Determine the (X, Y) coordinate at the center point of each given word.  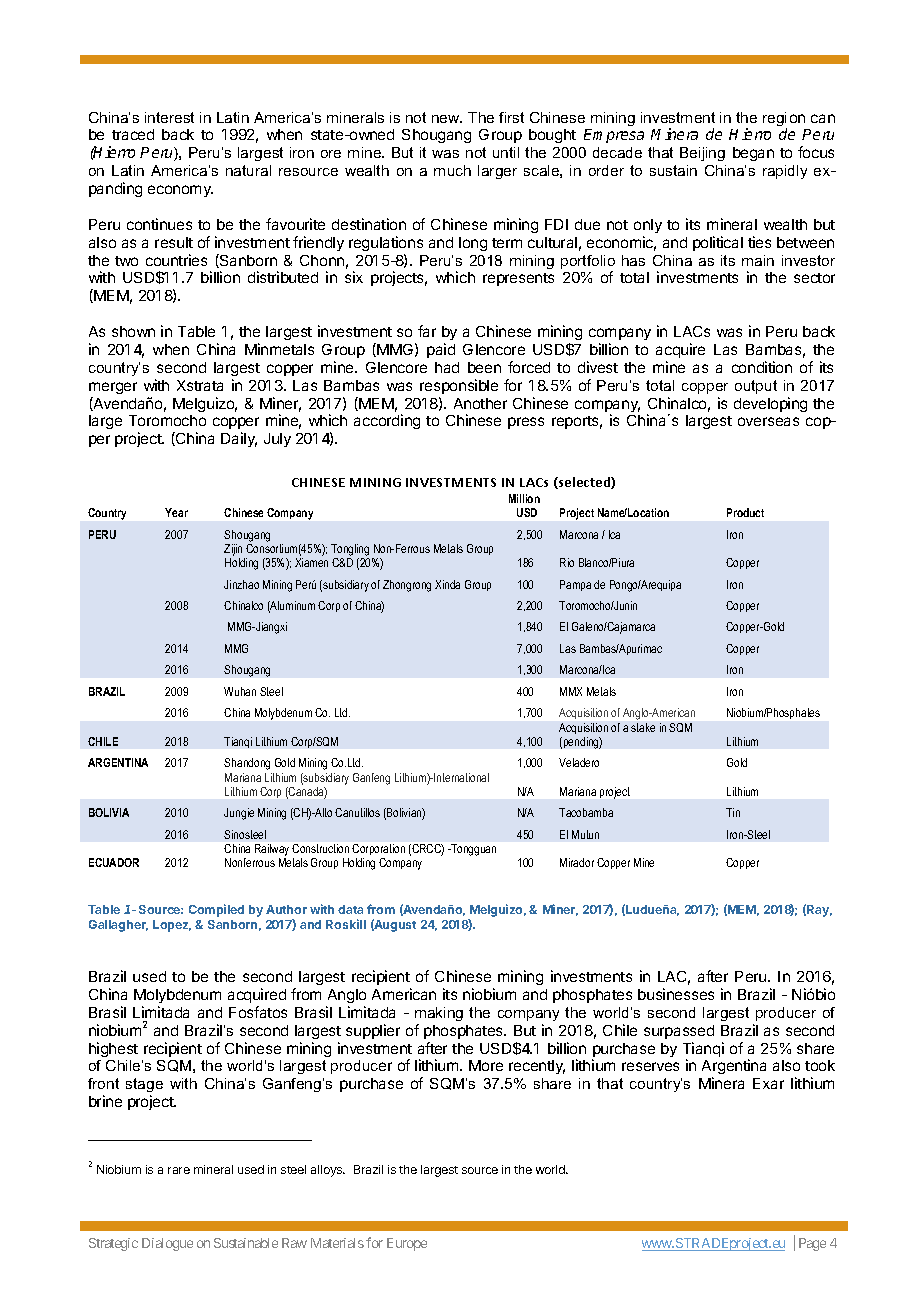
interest (169, 117)
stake (643, 727)
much (452, 170)
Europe (407, 1244)
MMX (571, 691)
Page (812, 1244)
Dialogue (167, 1244)
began (753, 154)
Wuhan (240, 691)
